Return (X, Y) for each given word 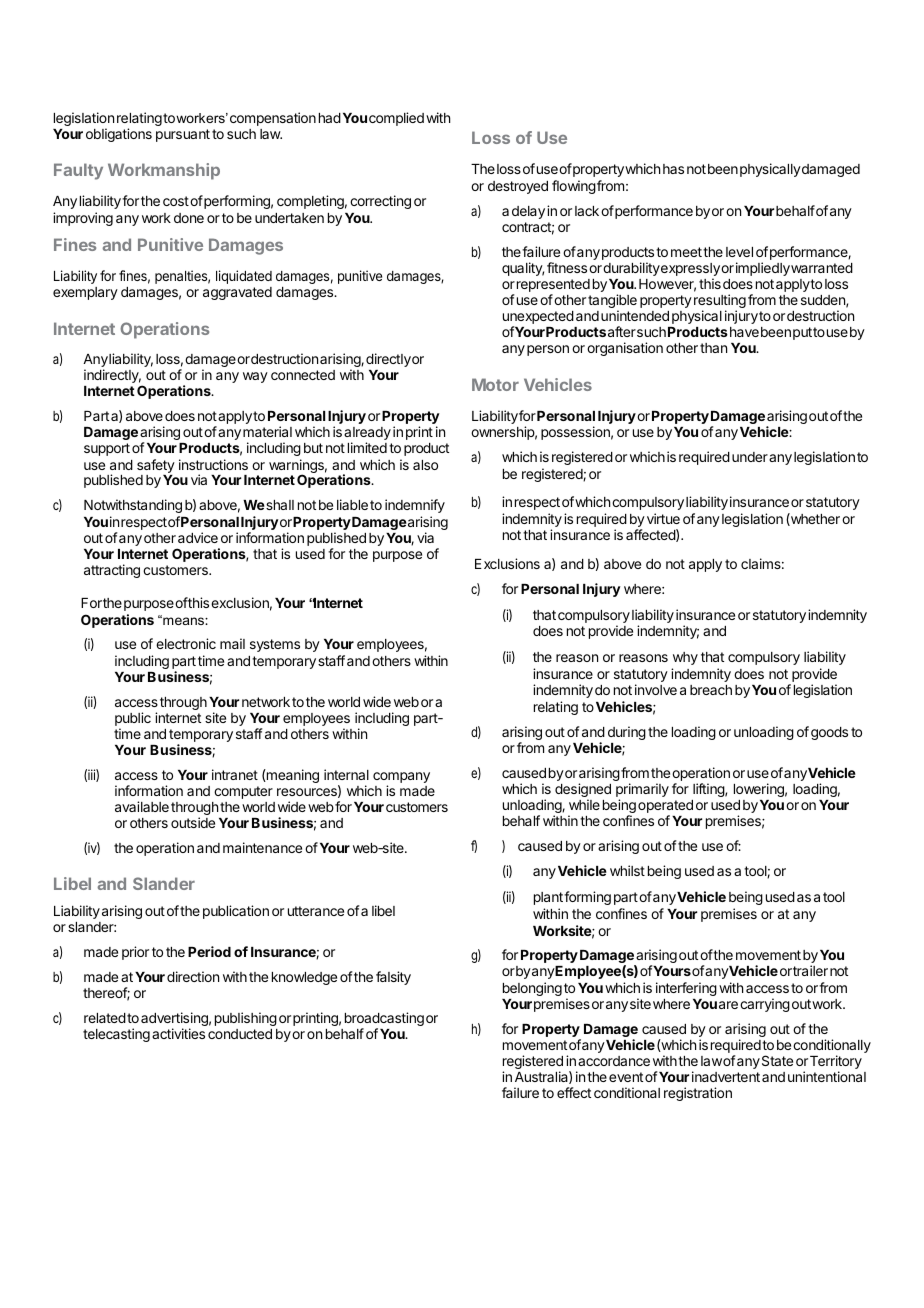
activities (178, 1033)
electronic (186, 643)
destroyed (518, 187)
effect (574, 1092)
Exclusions (507, 563)
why (685, 658)
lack (587, 211)
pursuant (183, 135)
